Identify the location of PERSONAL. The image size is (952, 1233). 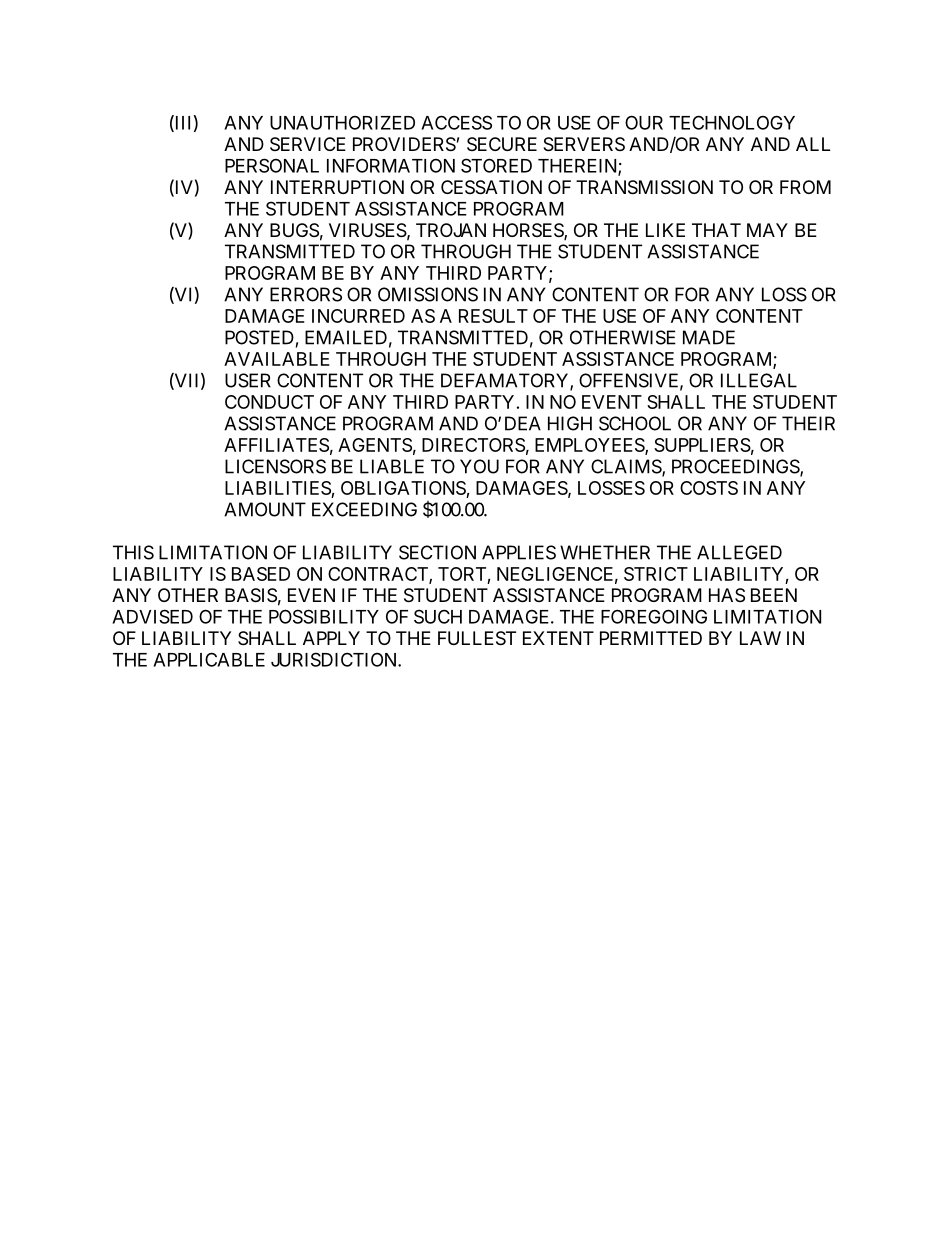
(272, 165).
